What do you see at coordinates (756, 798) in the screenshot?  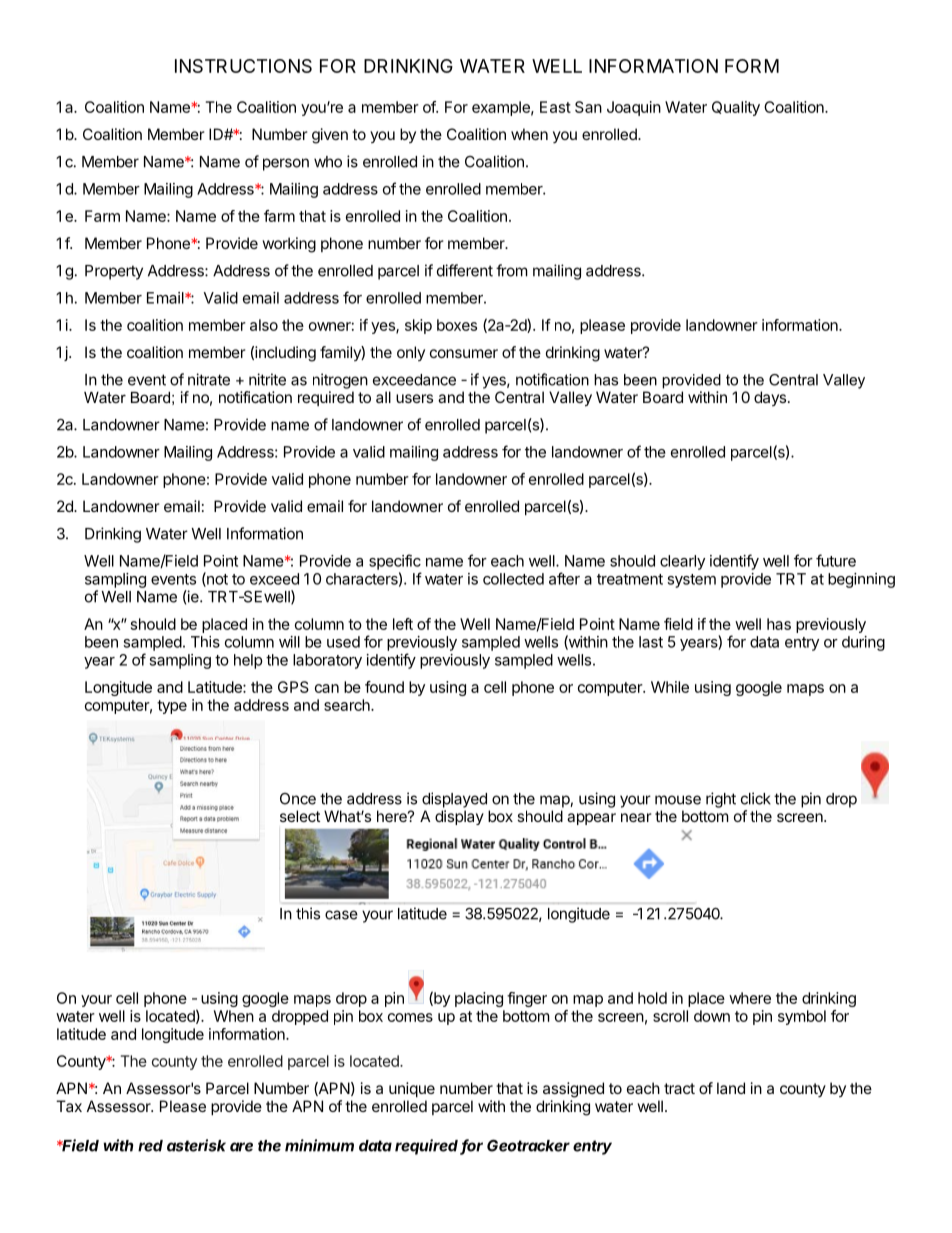 I see `click` at bounding box center [756, 798].
